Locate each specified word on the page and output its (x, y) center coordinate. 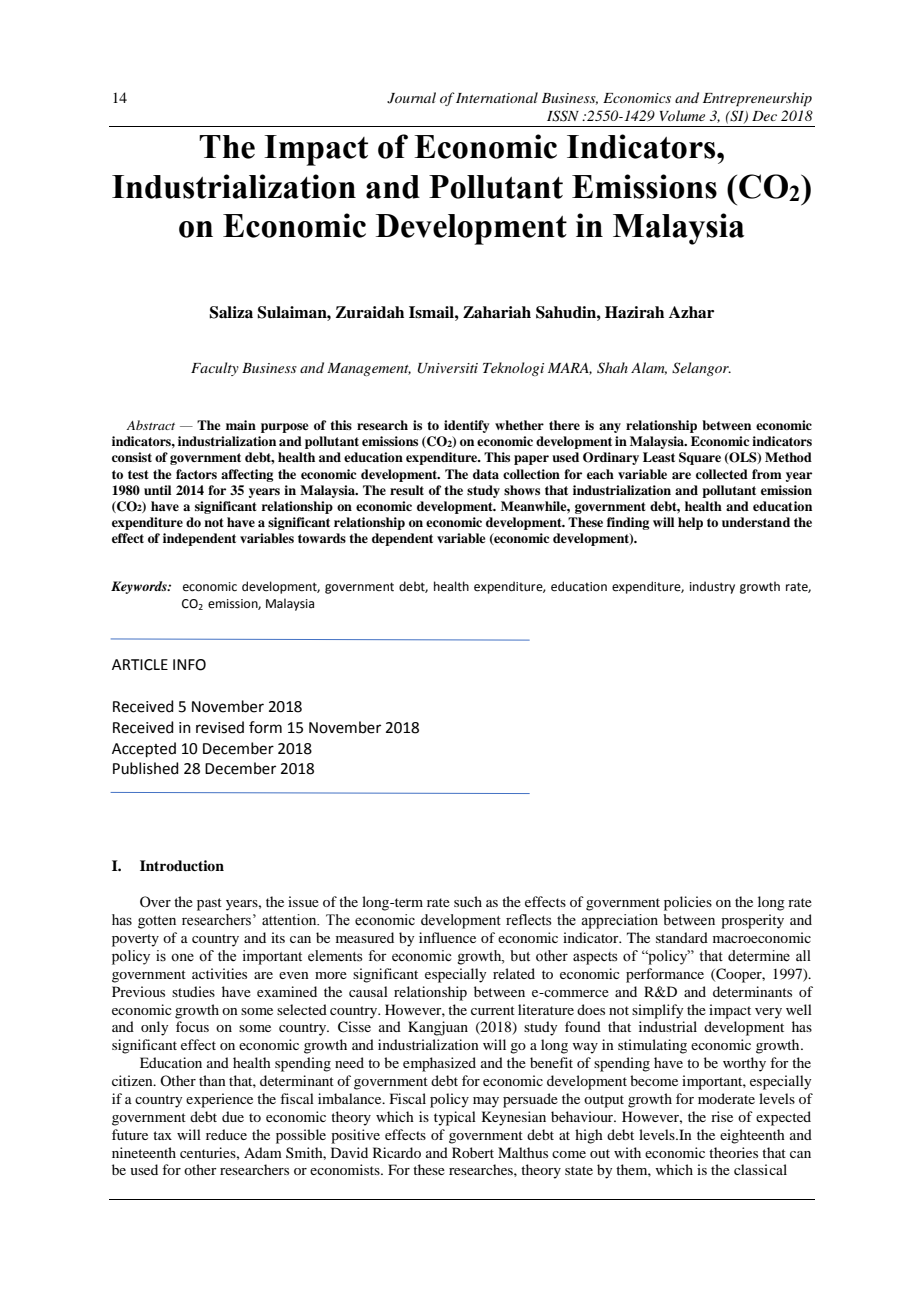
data (486, 474)
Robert (473, 1152)
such (468, 901)
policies (688, 903)
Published (146, 768)
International (497, 97)
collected (722, 474)
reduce (226, 1134)
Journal (411, 98)
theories (733, 1152)
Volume (682, 115)
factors (196, 474)
